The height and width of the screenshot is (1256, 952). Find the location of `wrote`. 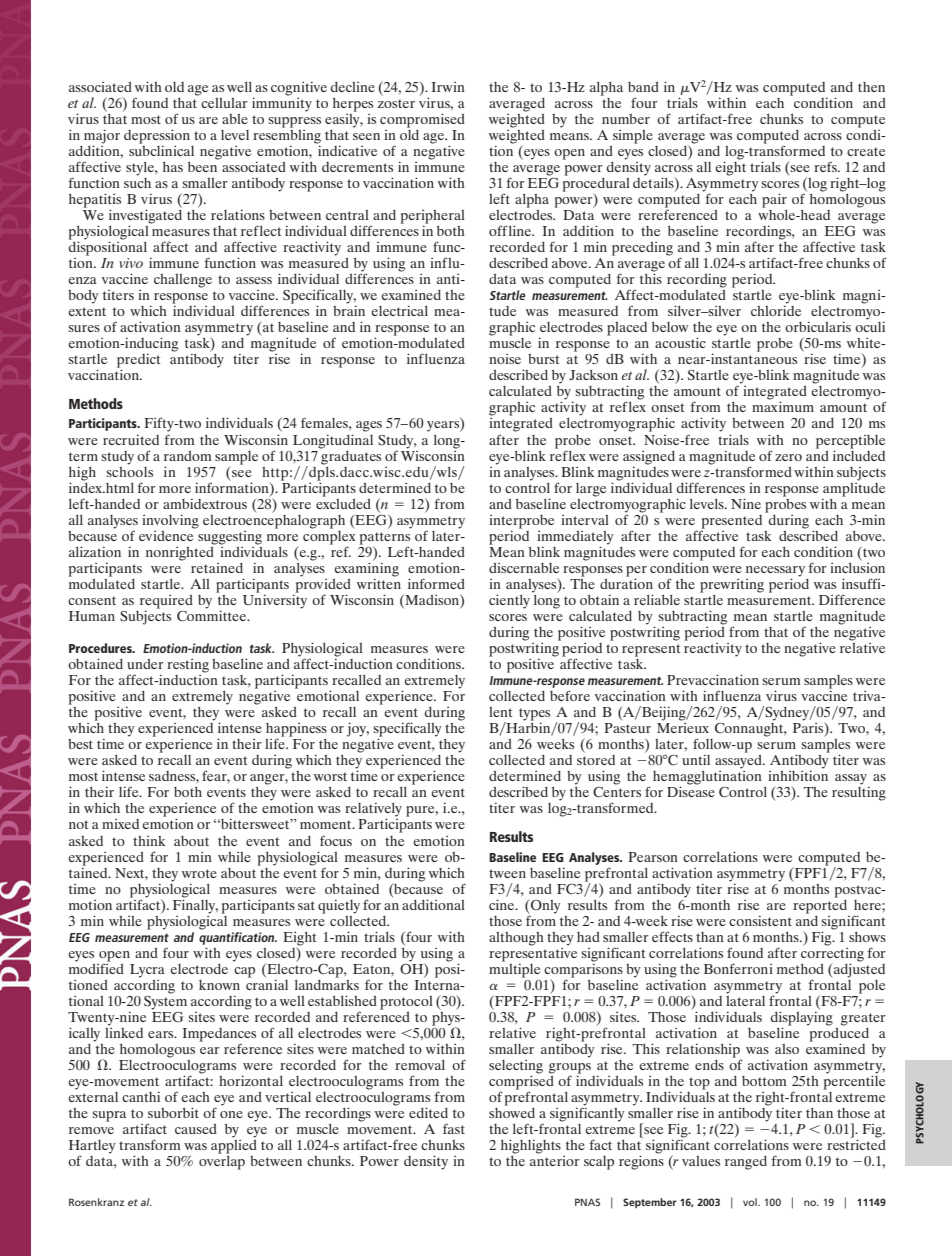

wrote is located at coordinates (199, 873).
